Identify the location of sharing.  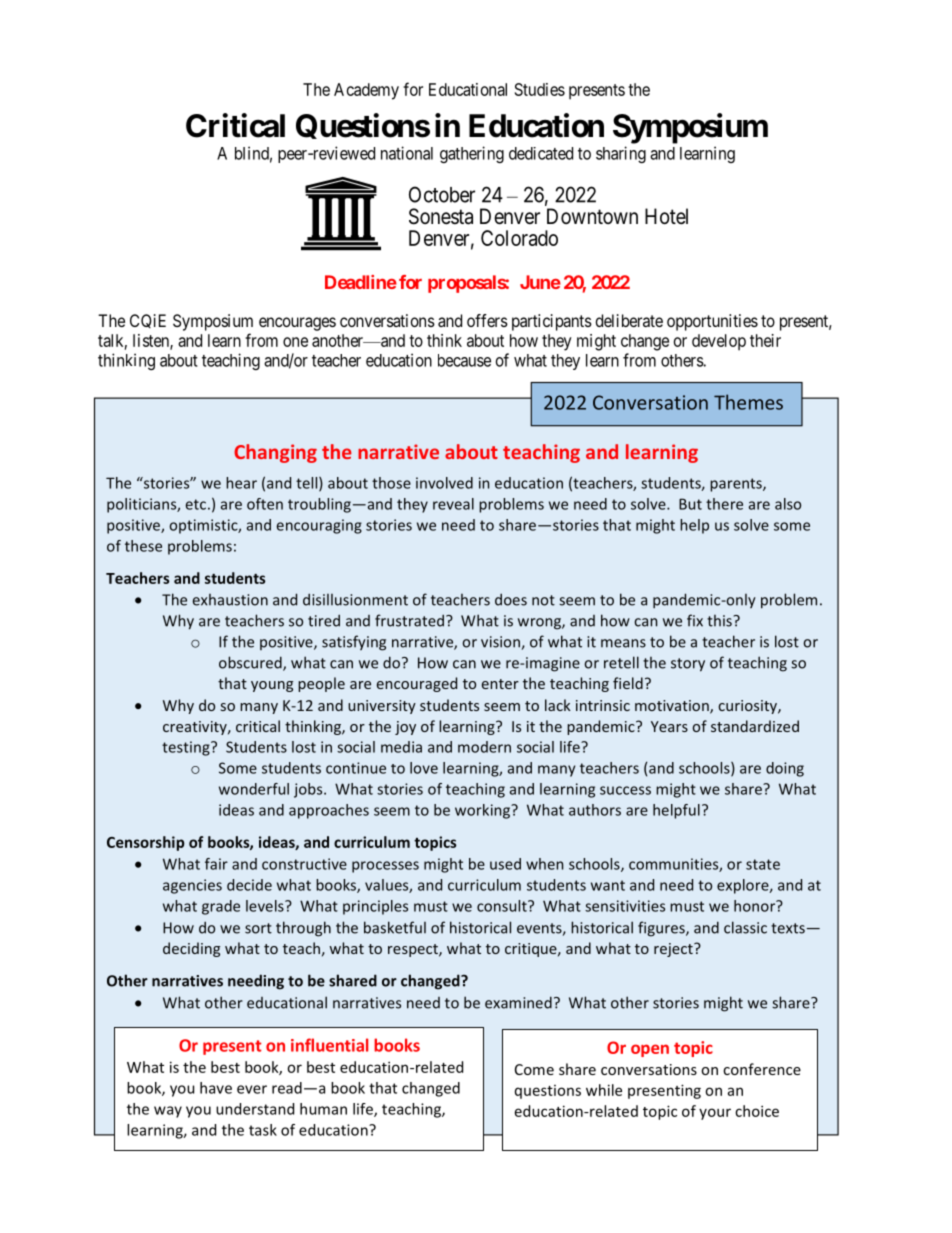
(621, 154).
